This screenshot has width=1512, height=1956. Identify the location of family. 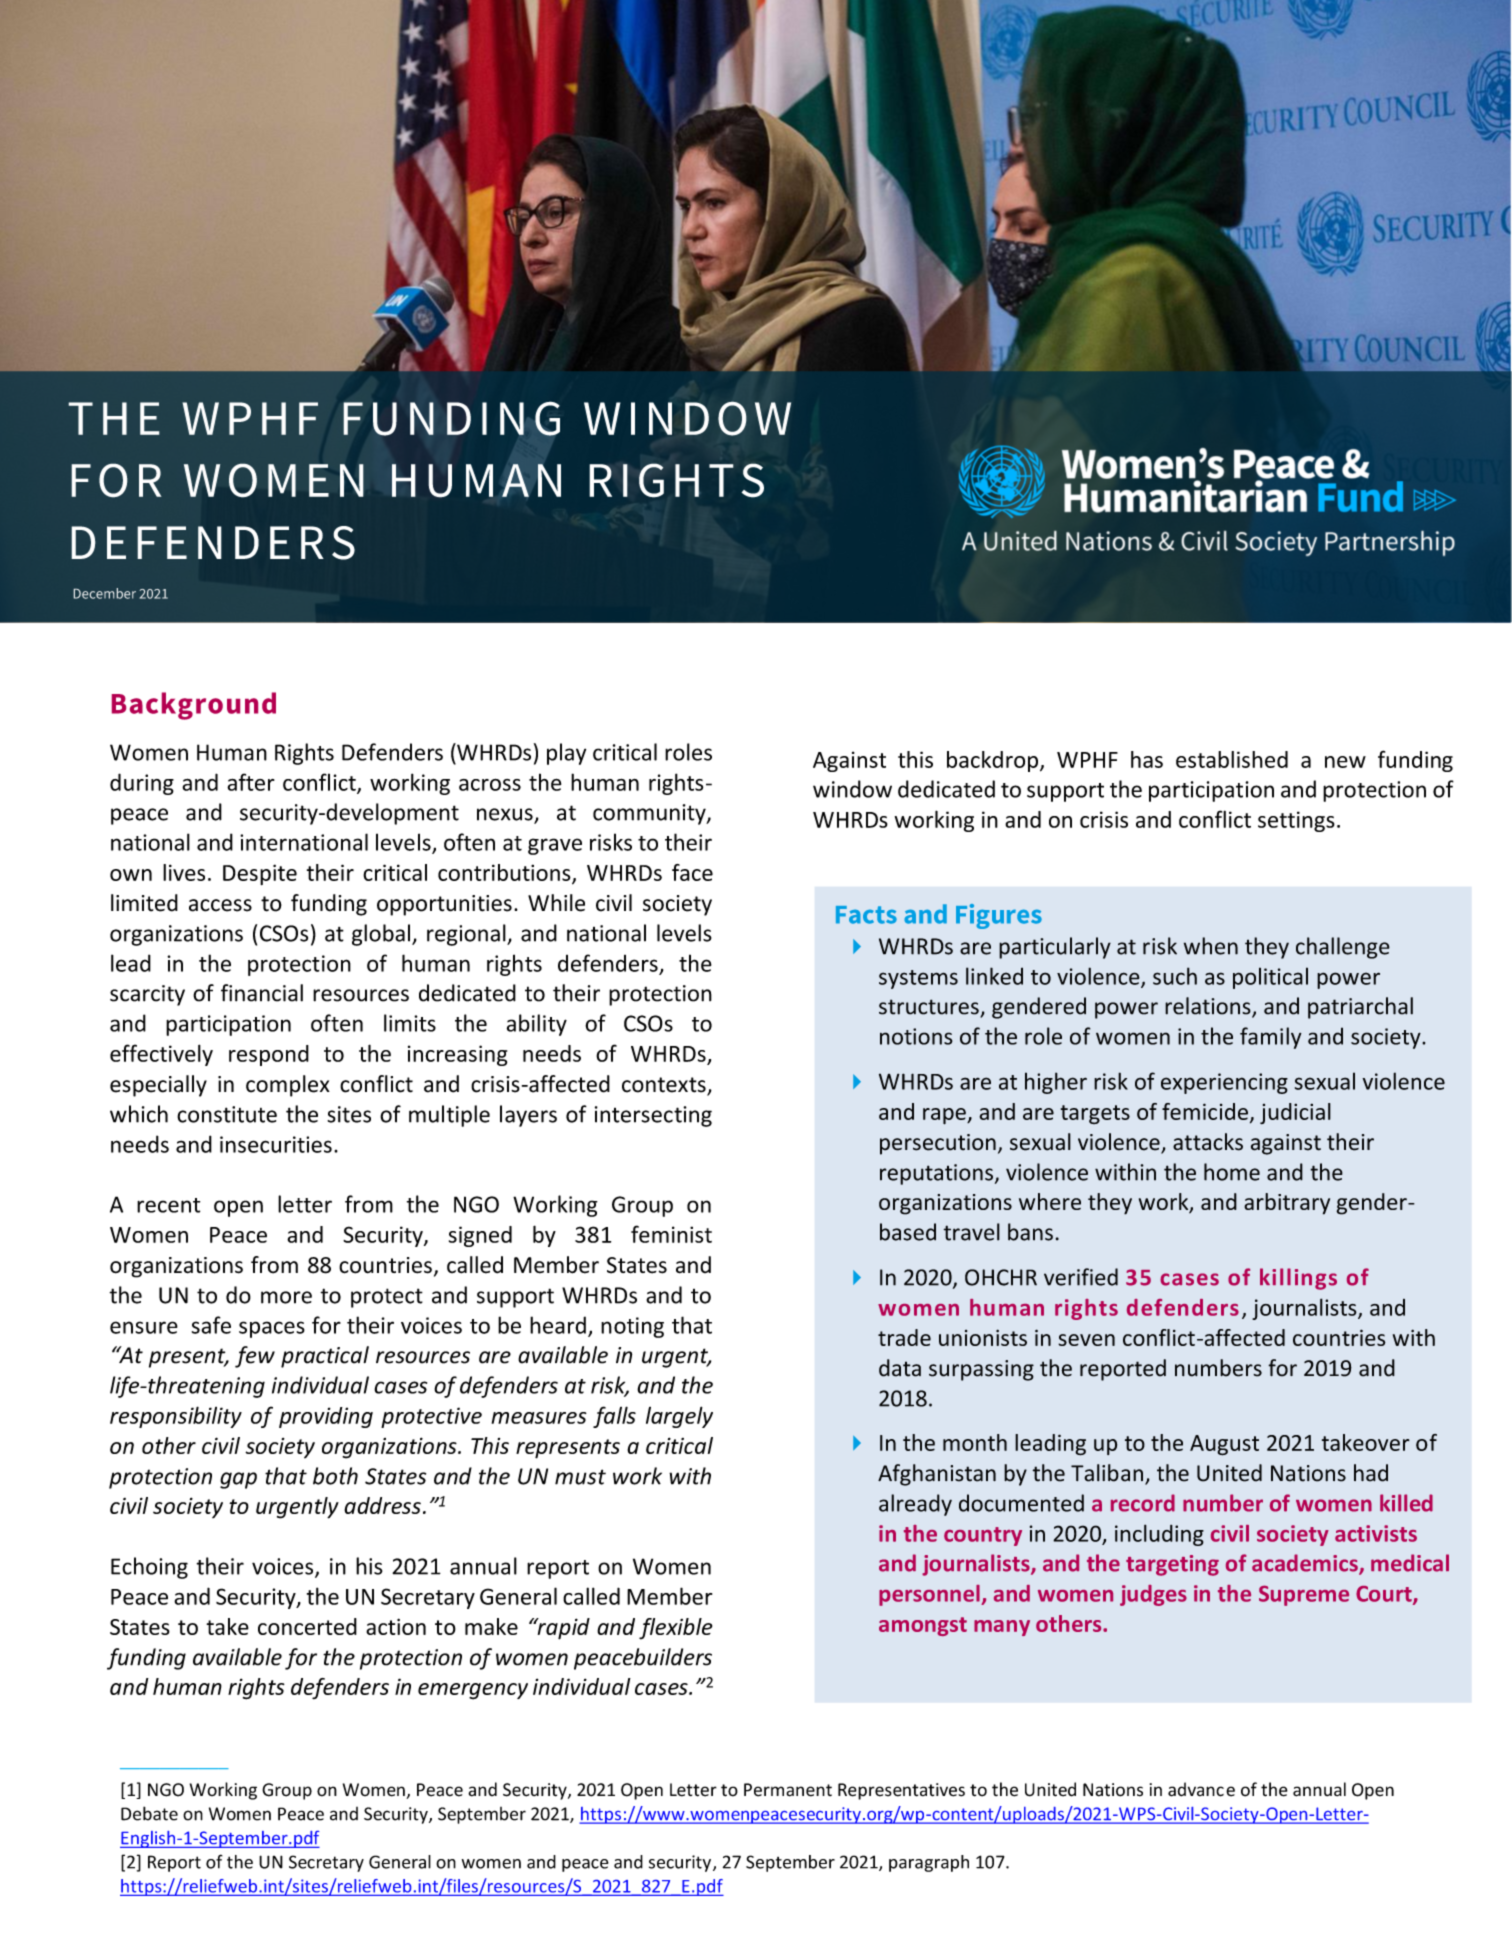
(1271, 1038).
